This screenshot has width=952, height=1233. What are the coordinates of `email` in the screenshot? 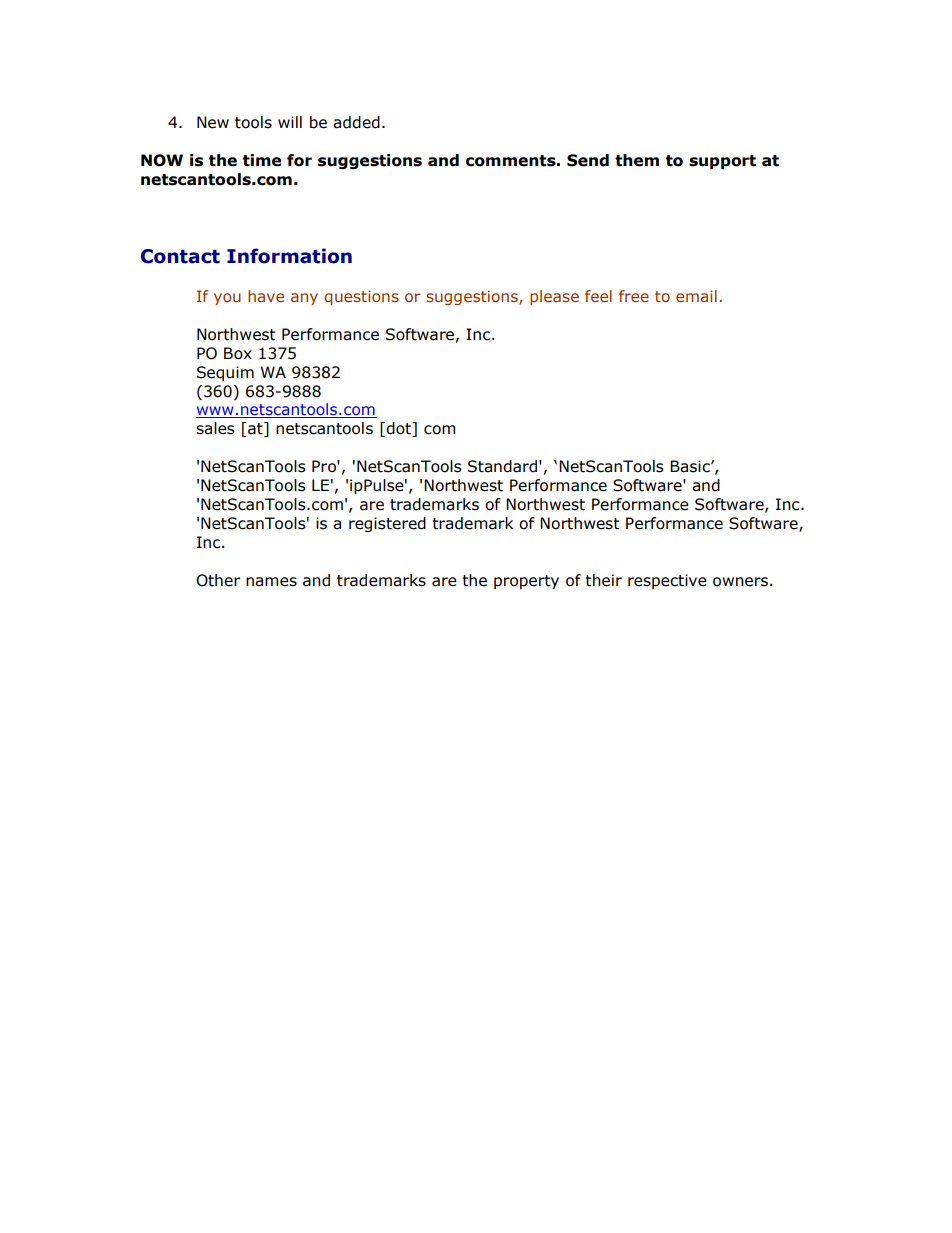 It's located at (696, 296).
